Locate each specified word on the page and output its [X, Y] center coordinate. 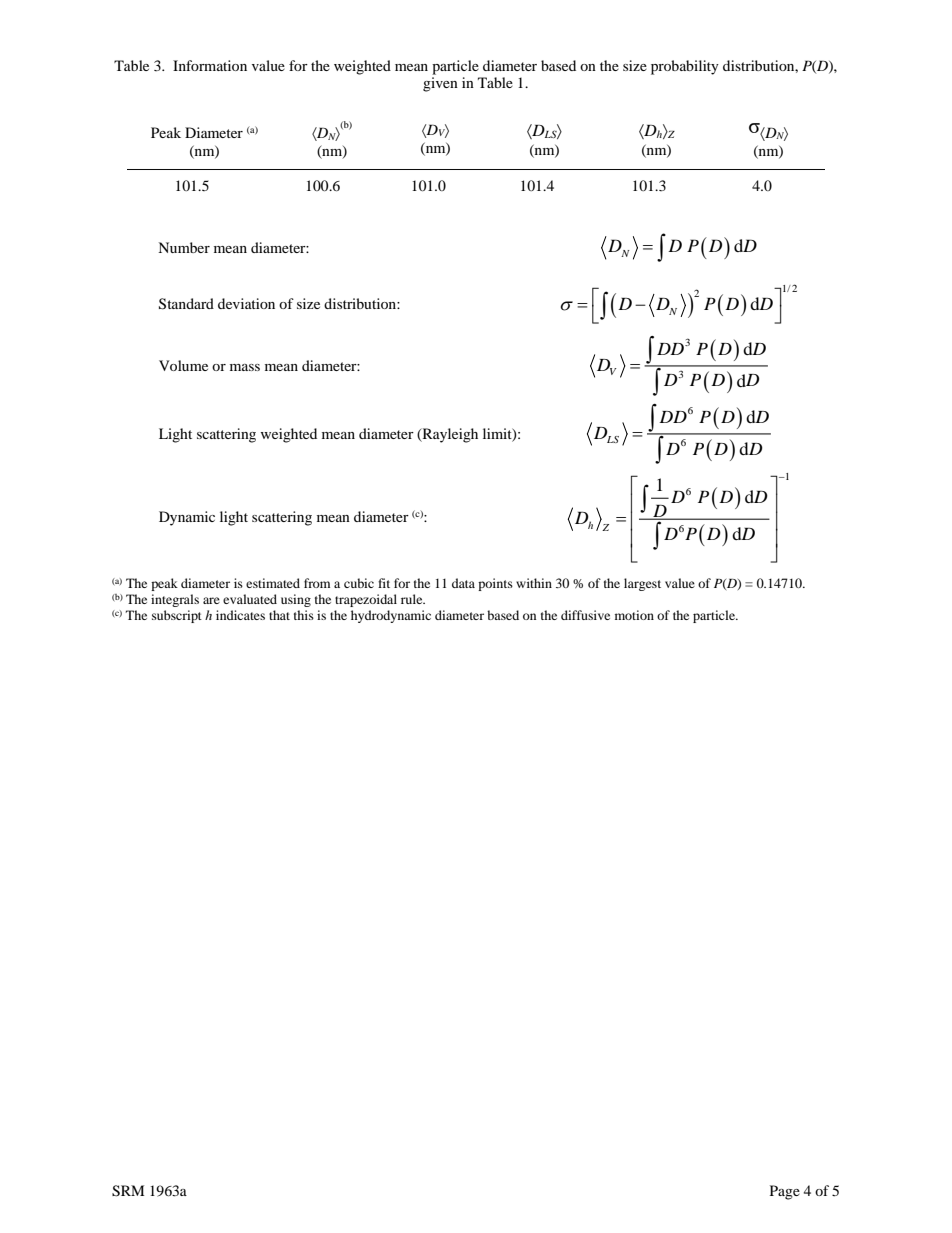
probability [685, 67]
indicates [240, 615]
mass [245, 367]
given [440, 84]
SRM [128, 1191]
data [463, 583]
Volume [183, 365]
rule [413, 599]
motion [634, 615]
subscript [177, 616]
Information [210, 65]
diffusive [585, 615]
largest [642, 584]
